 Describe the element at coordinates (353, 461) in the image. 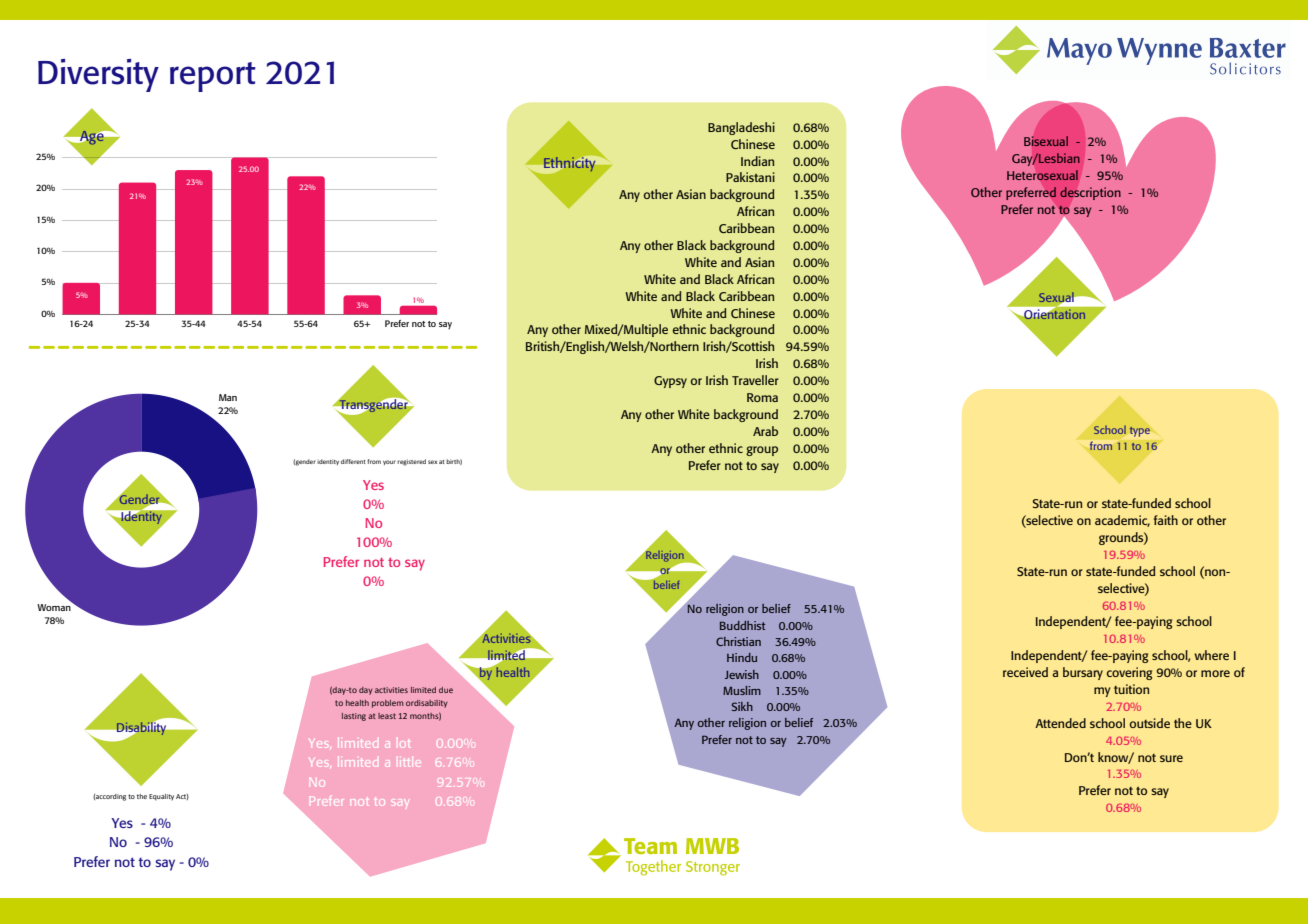

I see `different` at that location.
